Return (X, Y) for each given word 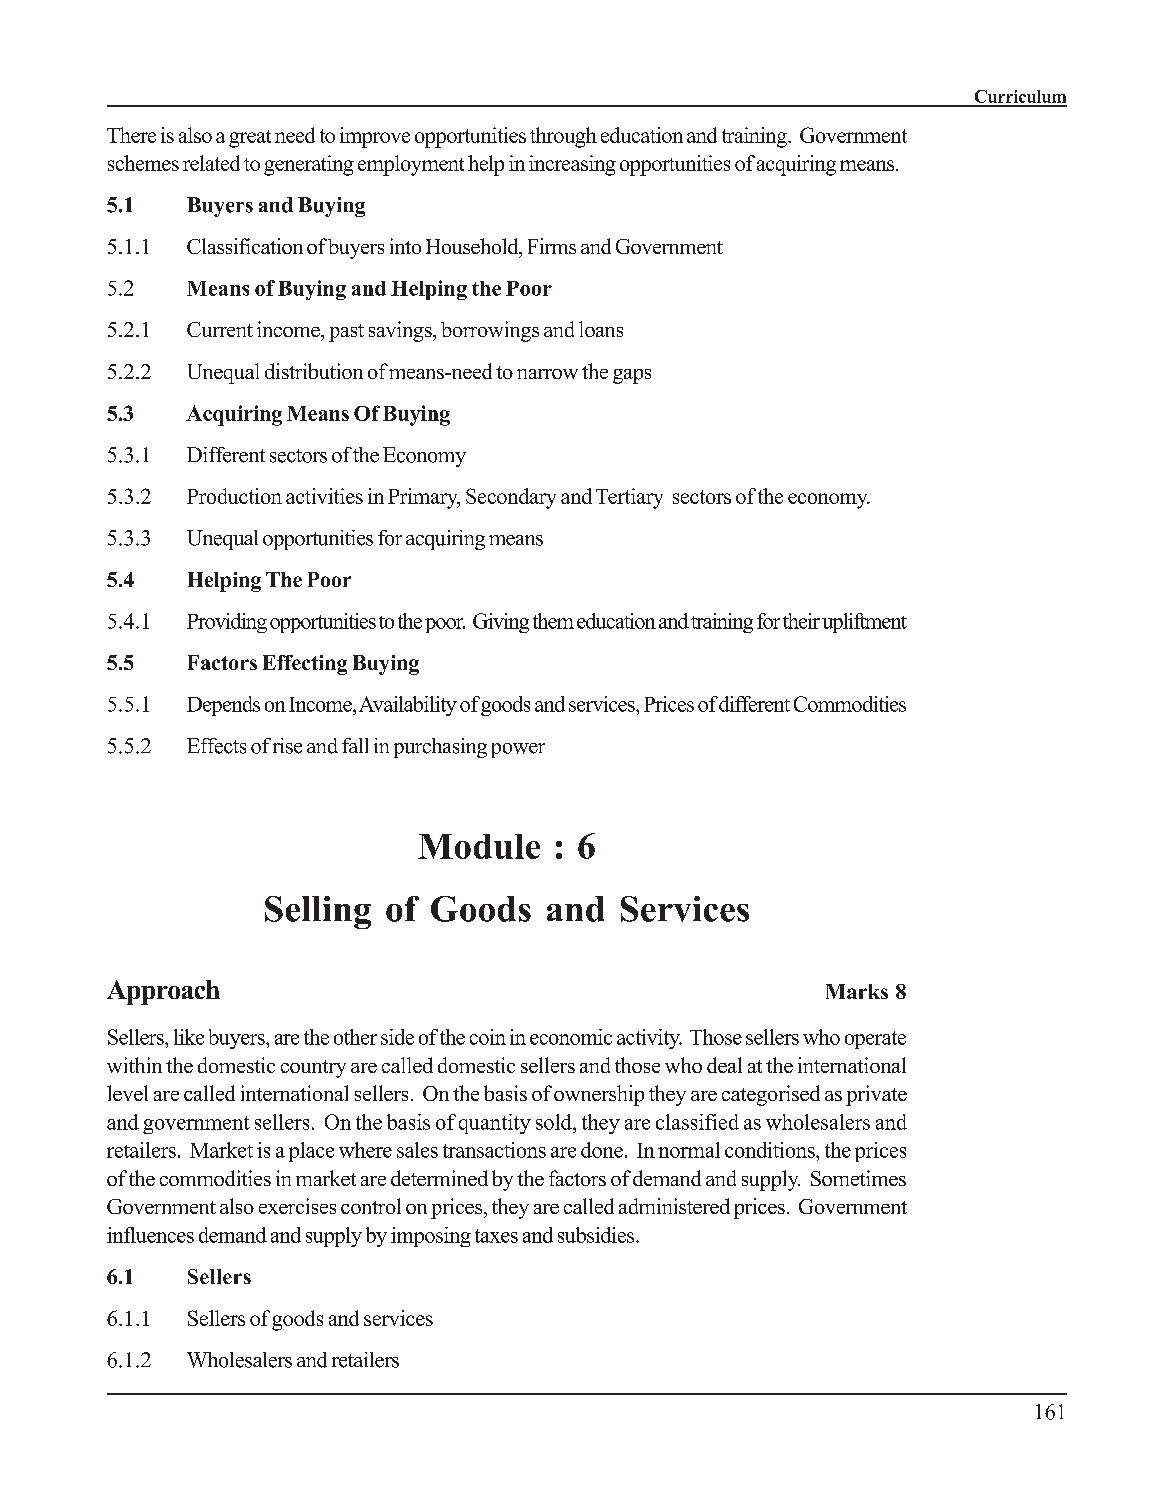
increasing (572, 165)
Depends (223, 706)
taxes (496, 1236)
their (801, 621)
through (563, 137)
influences (150, 1235)
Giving (501, 623)
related (211, 163)
